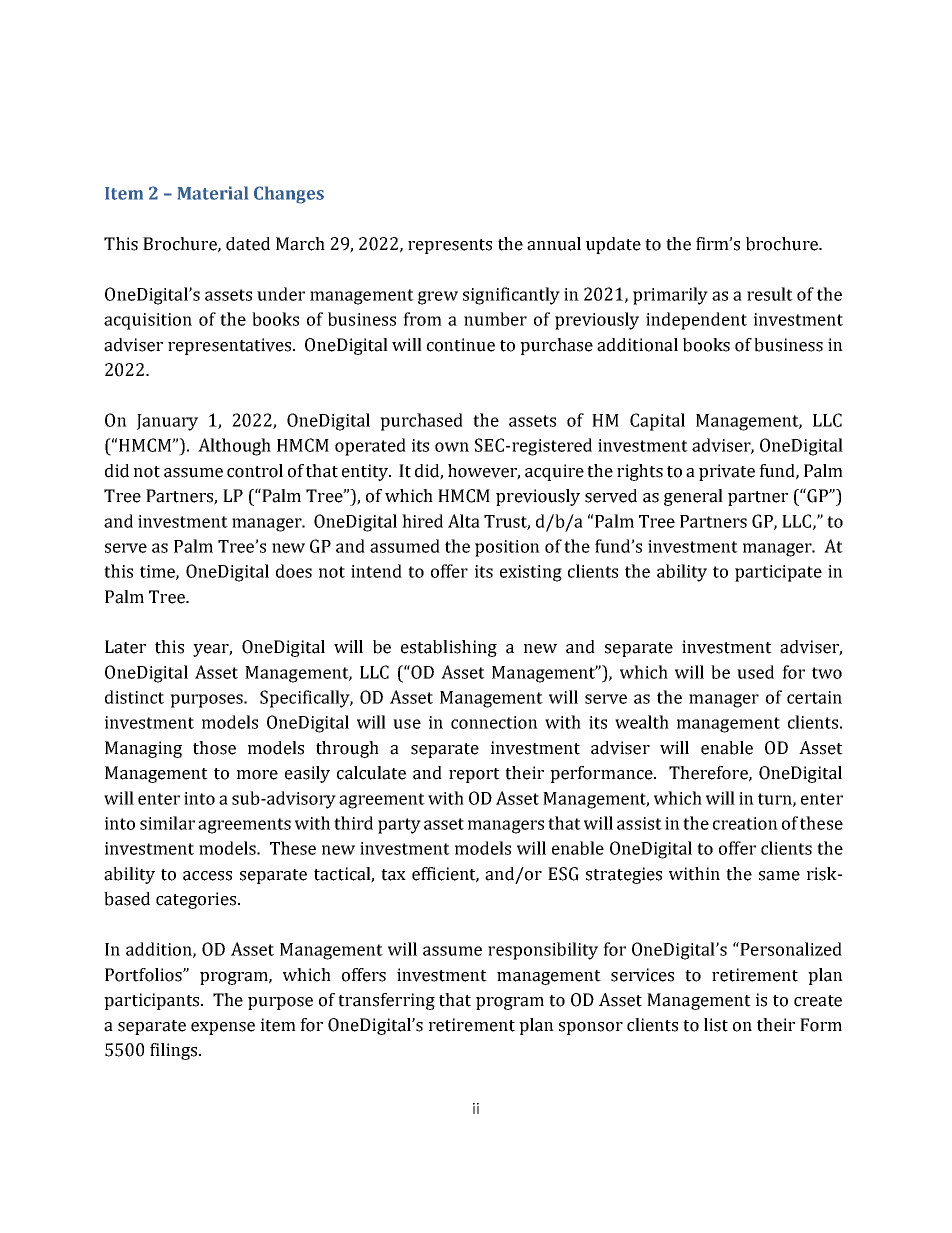  What do you see at coordinates (464, 521) in the screenshot?
I see `Alta` at bounding box center [464, 521].
